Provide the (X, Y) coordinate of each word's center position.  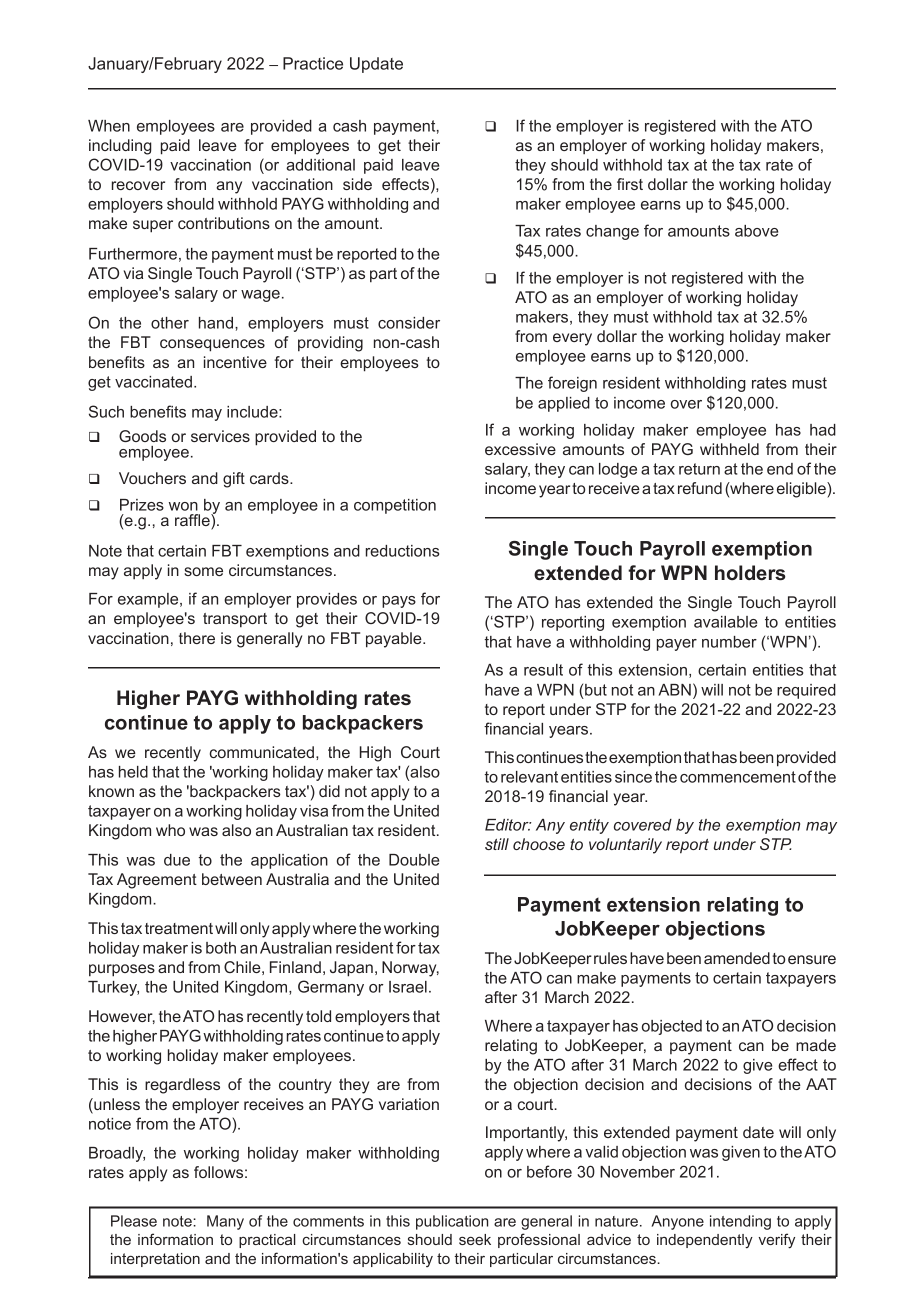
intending (740, 1222)
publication (452, 1222)
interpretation (155, 1260)
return (699, 469)
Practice (313, 63)
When (109, 126)
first (630, 184)
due (177, 860)
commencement (738, 777)
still (497, 844)
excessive (520, 449)
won (183, 506)
